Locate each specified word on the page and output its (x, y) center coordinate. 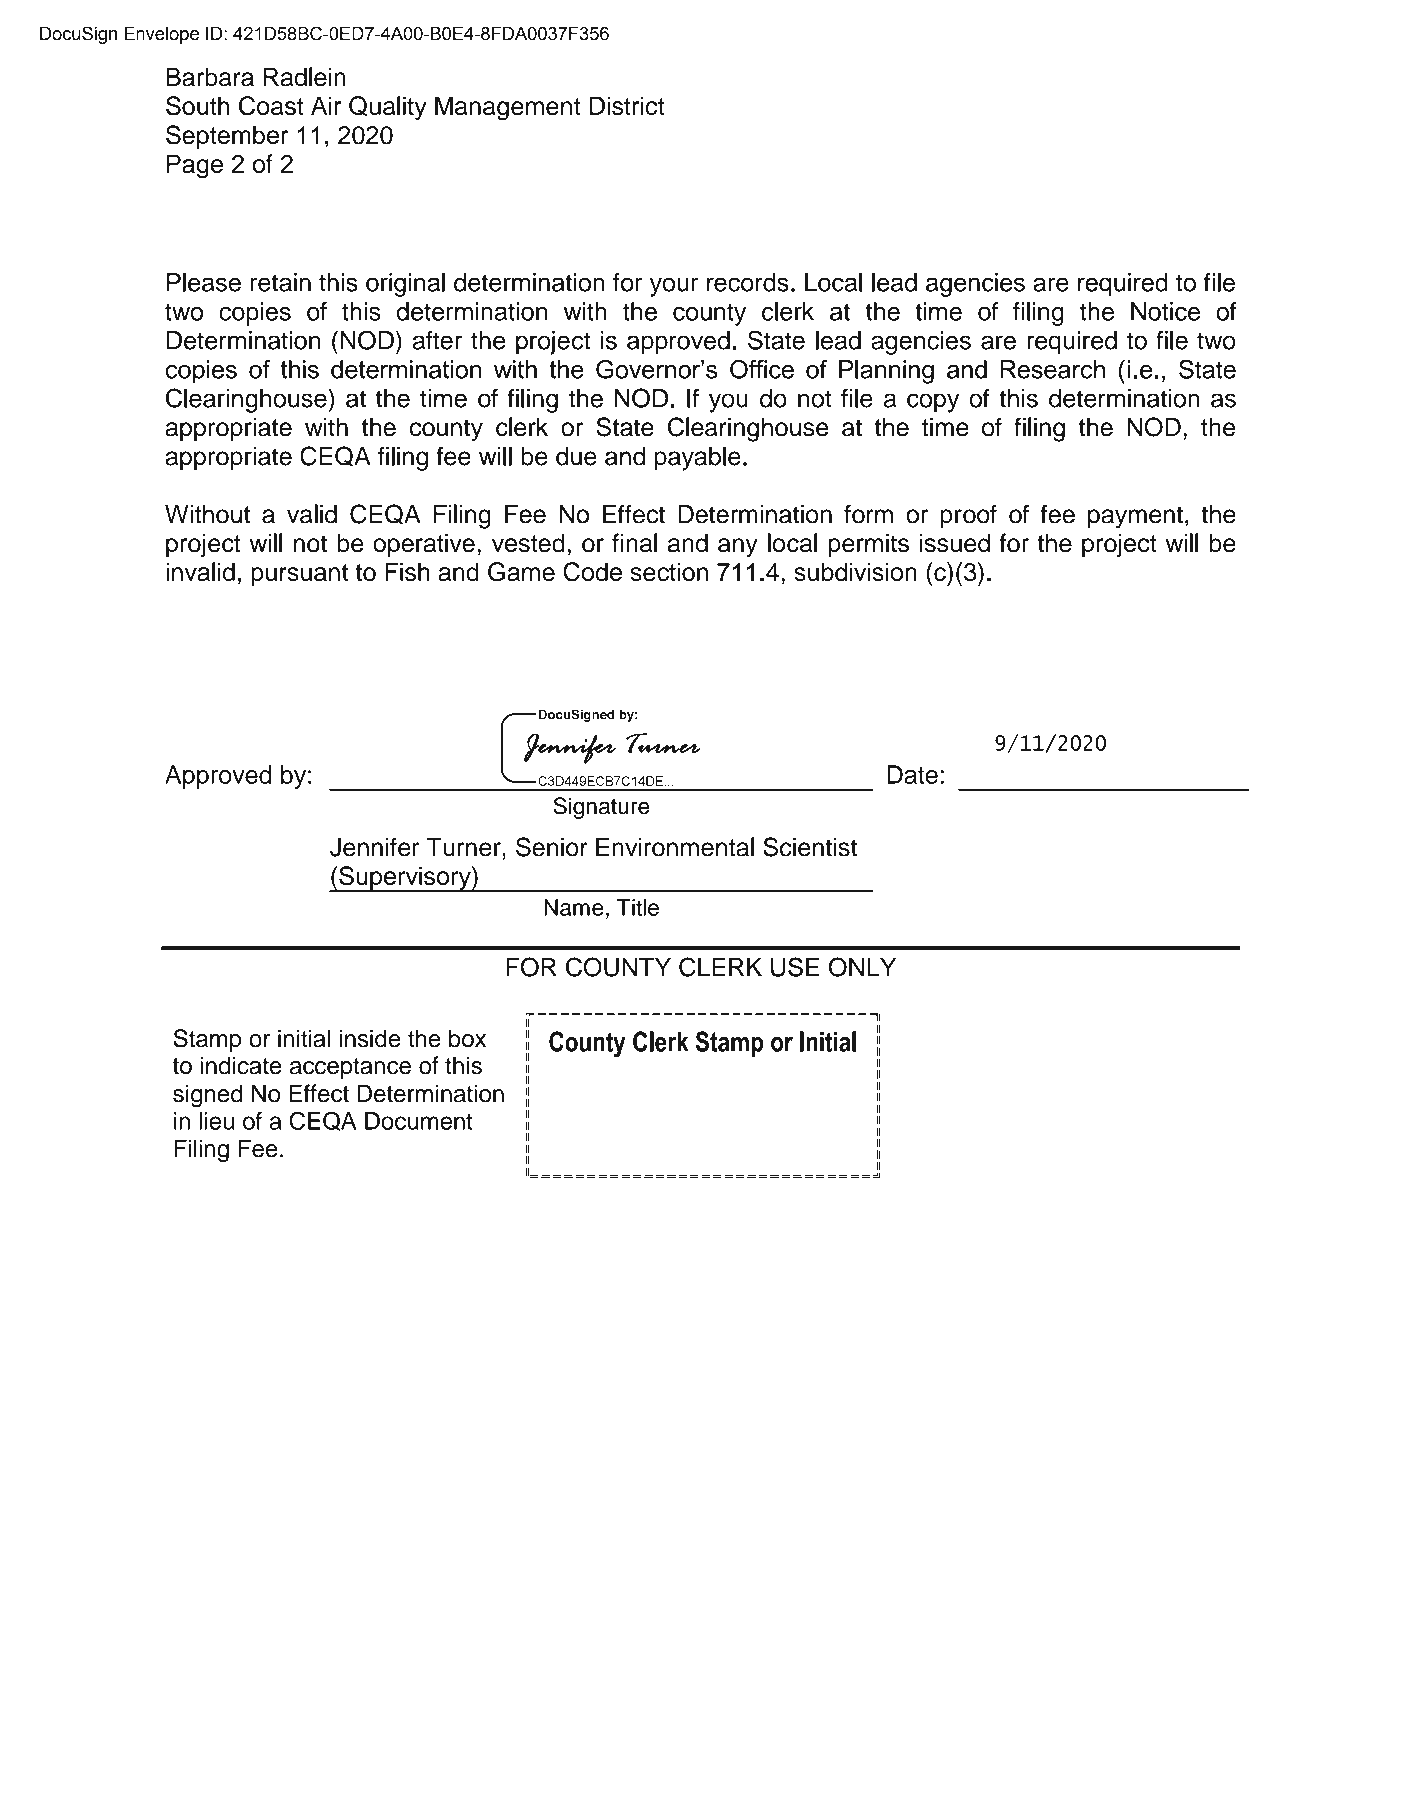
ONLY (862, 967)
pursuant (299, 575)
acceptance (350, 1068)
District (627, 105)
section (669, 571)
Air (326, 105)
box (467, 1038)
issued (955, 543)
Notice (1165, 311)
